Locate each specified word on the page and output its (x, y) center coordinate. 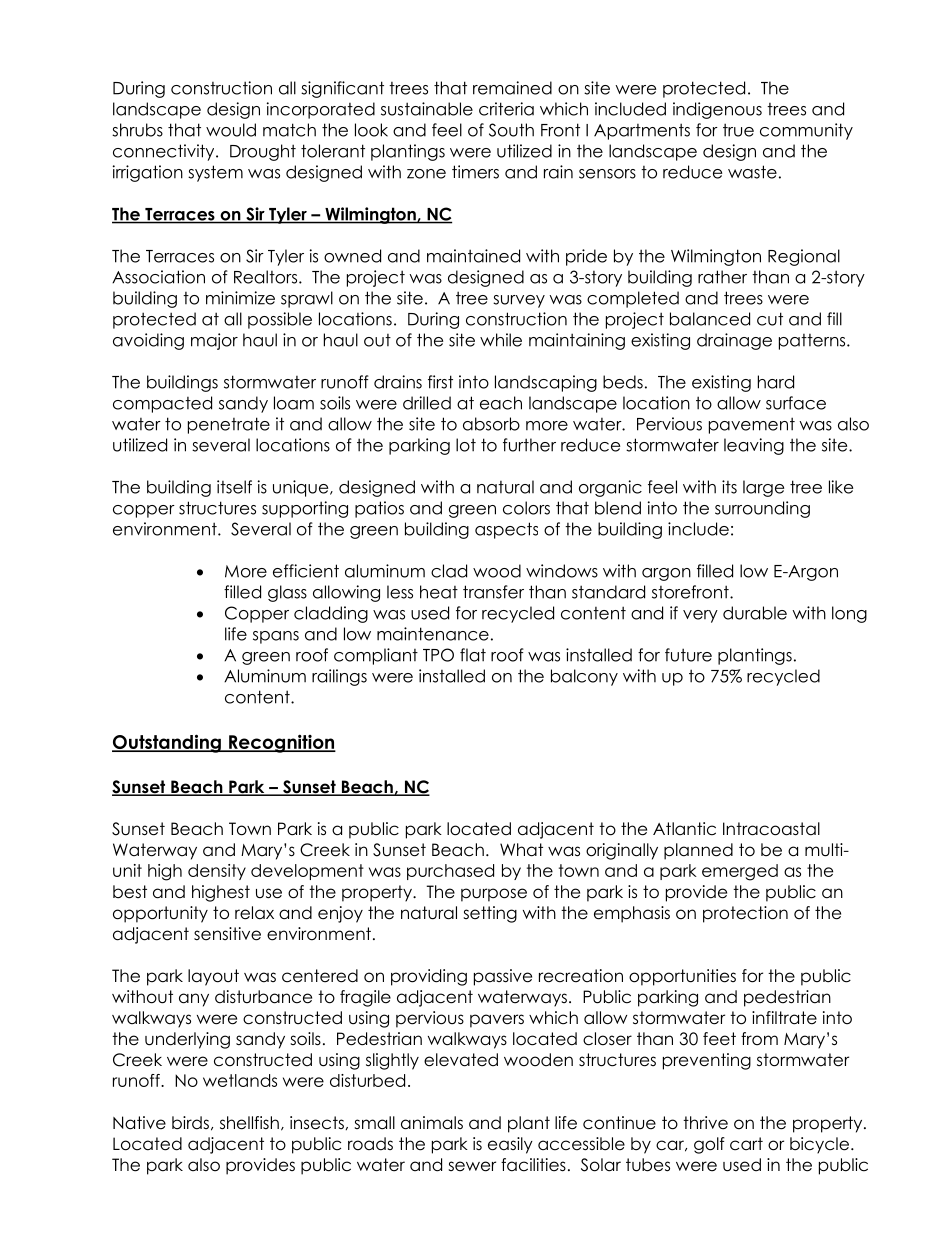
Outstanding (167, 743)
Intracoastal (771, 829)
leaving (754, 446)
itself (234, 487)
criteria (506, 109)
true (738, 130)
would (231, 130)
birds (190, 1123)
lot (466, 445)
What (521, 850)
